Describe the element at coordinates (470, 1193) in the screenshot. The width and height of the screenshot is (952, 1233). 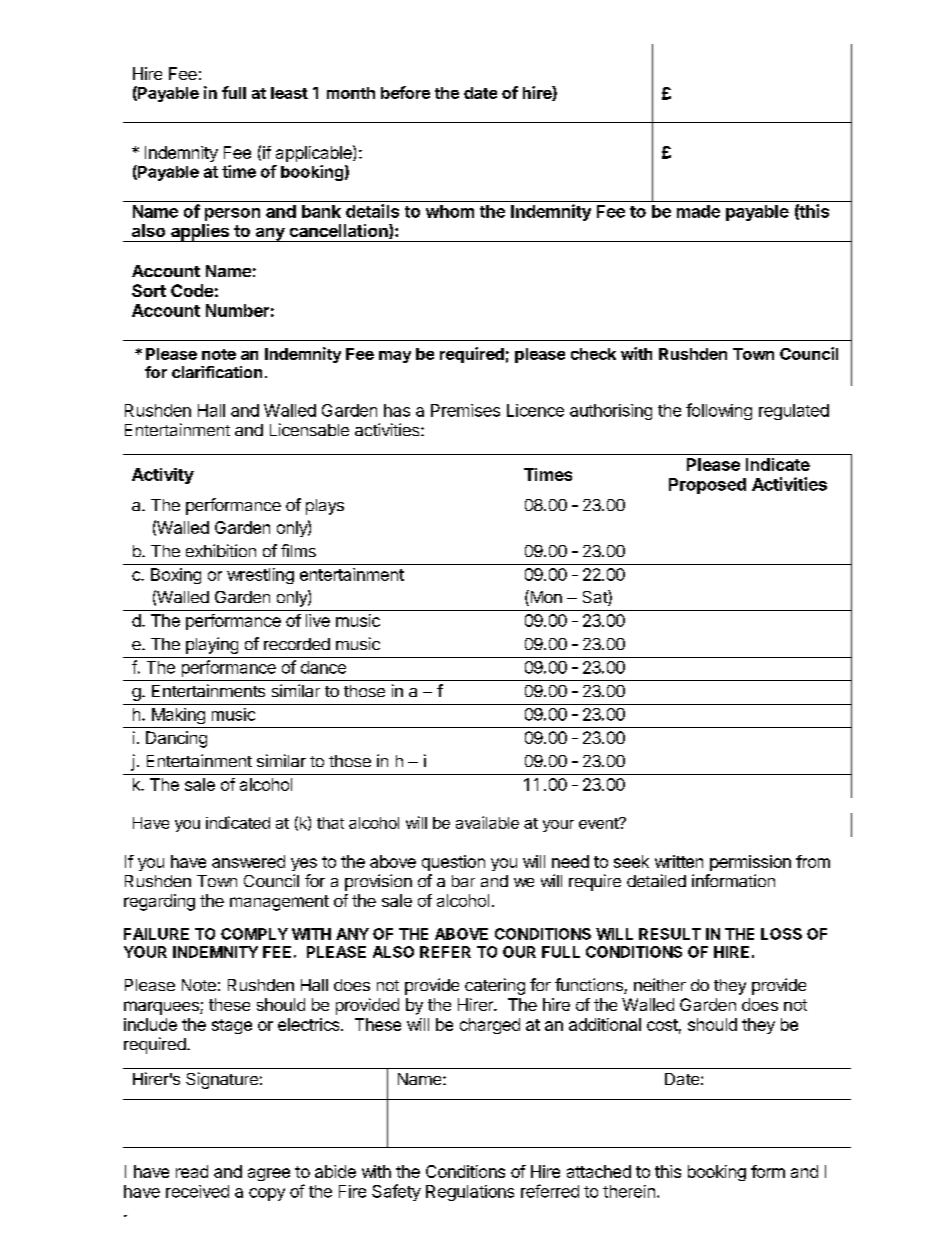
I see `Regulations` at that location.
